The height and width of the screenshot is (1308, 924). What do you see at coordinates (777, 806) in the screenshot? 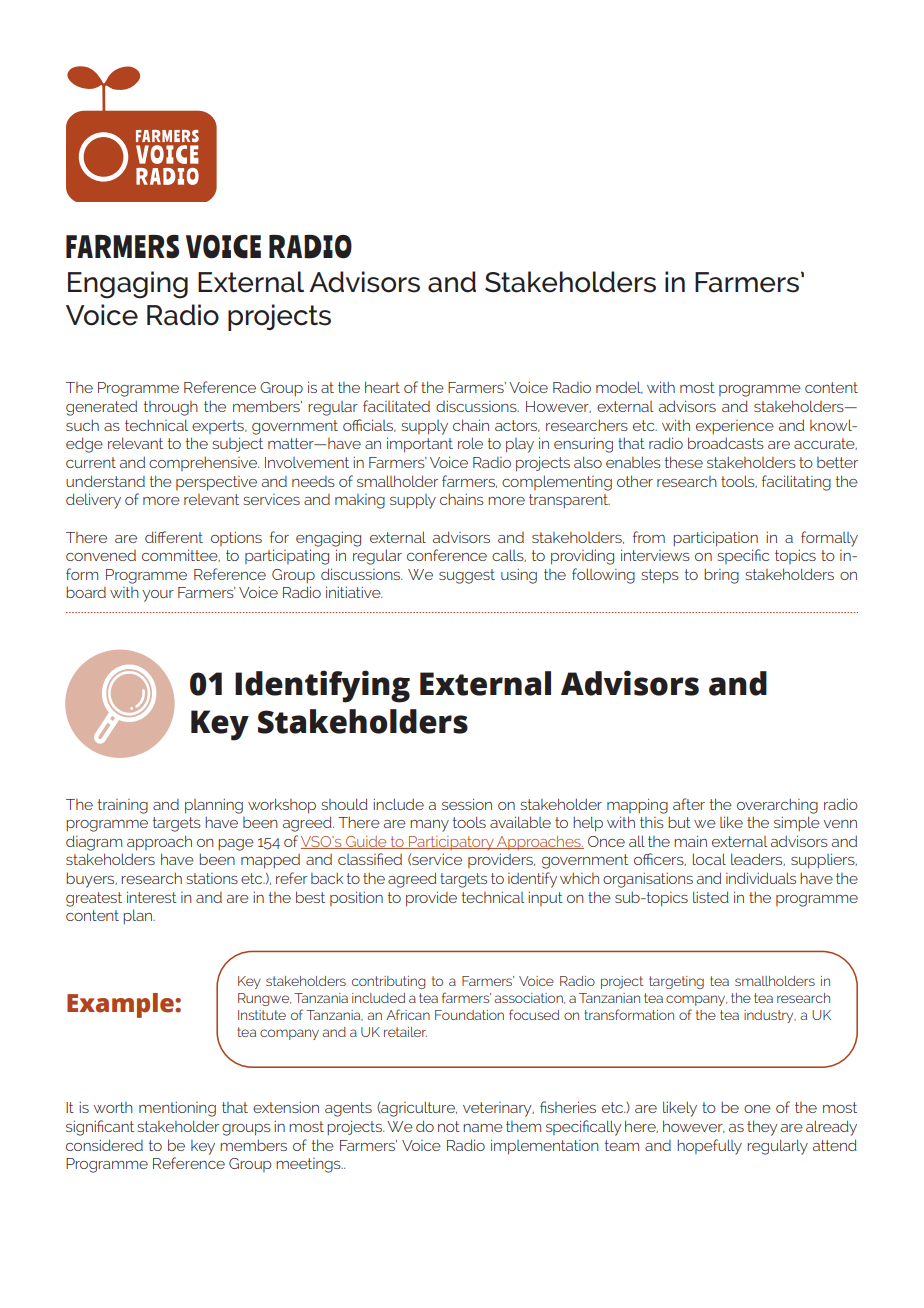
I see `overarching` at bounding box center [777, 806].
